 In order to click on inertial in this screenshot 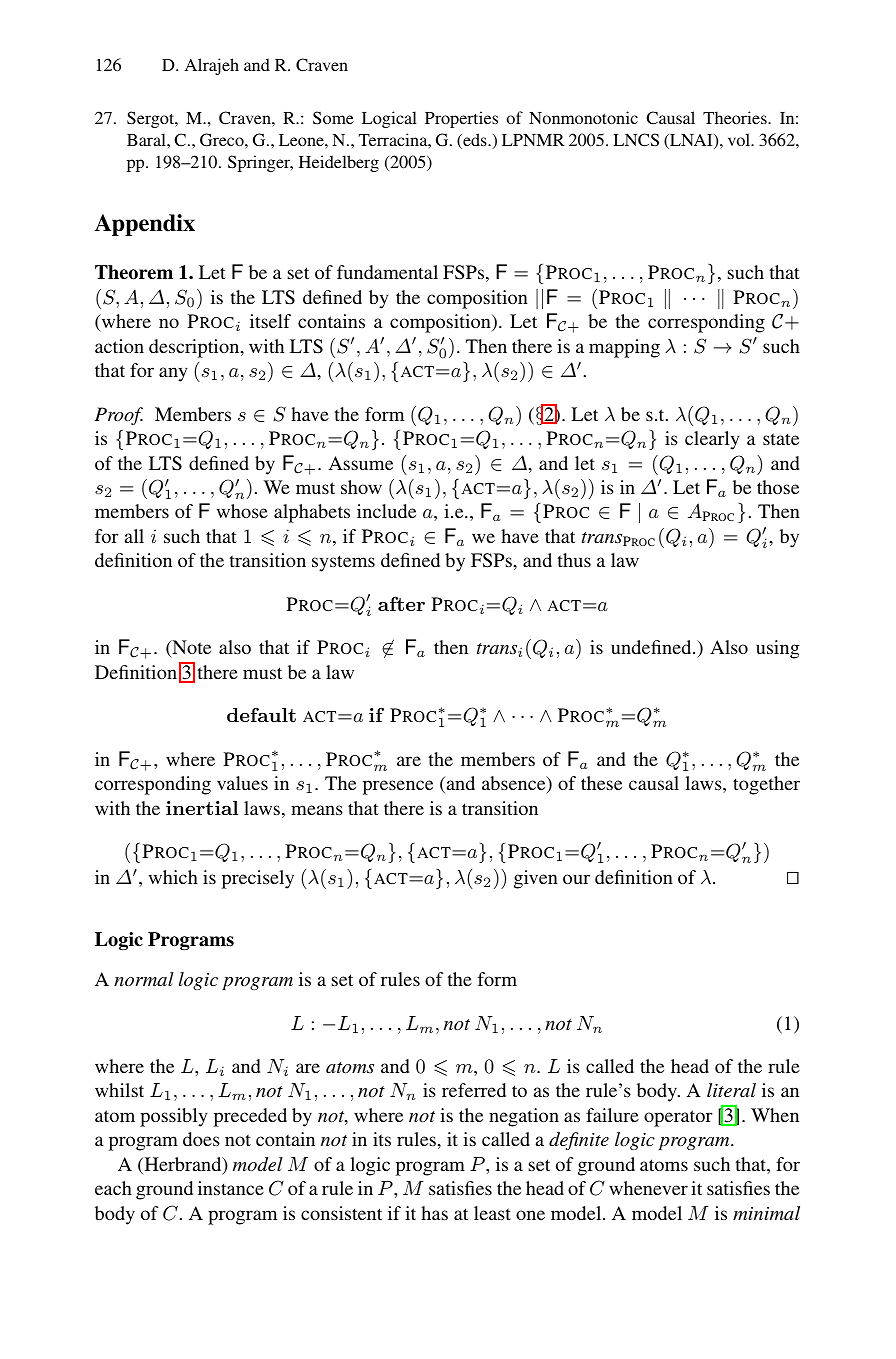, I will do `click(202, 808)`.
